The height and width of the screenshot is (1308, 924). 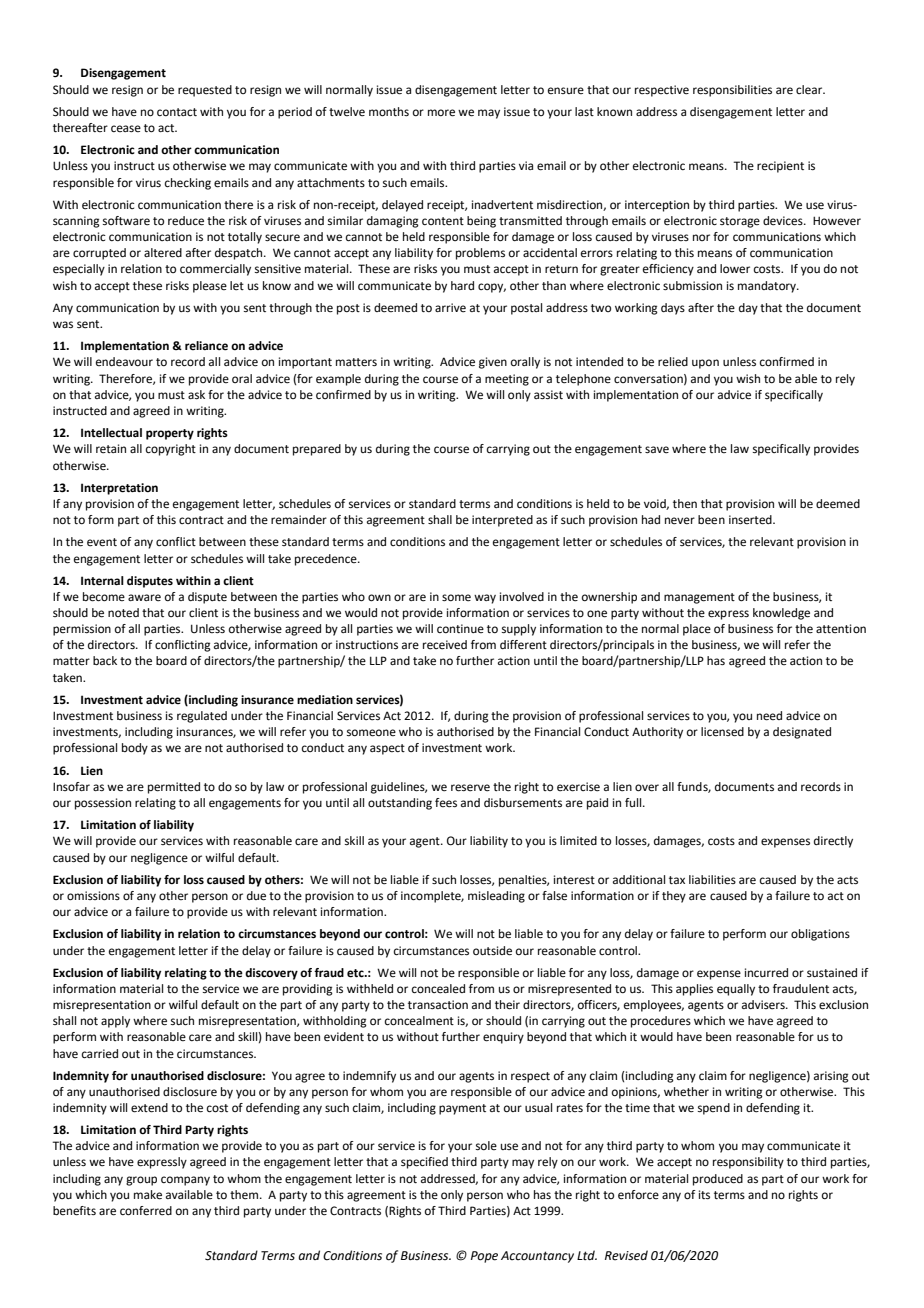 I want to click on contact, so click(x=177, y=112).
